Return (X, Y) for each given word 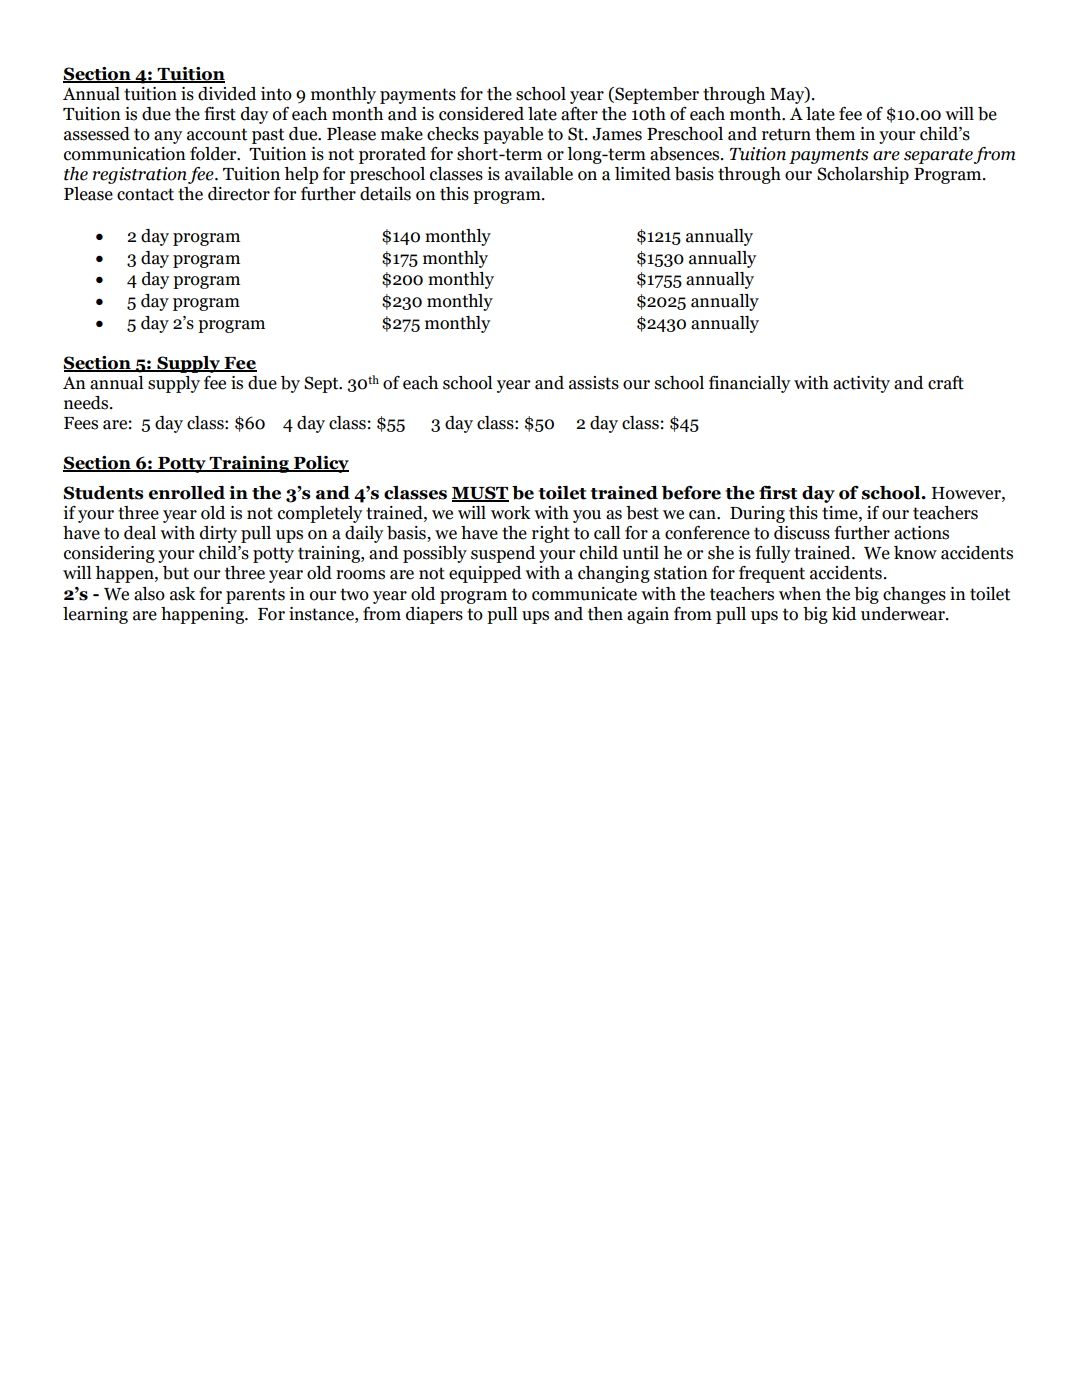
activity (861, 384)
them (835, 134)
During (757, 514)
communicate (584, 594)
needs (86, 403)
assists (594, 383)
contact (145, 194)
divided (227, 94)
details (385, 194)
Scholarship (863, 175)
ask (183, 594)
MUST (480, 494)
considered (481, 114)
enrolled (187, 493)
